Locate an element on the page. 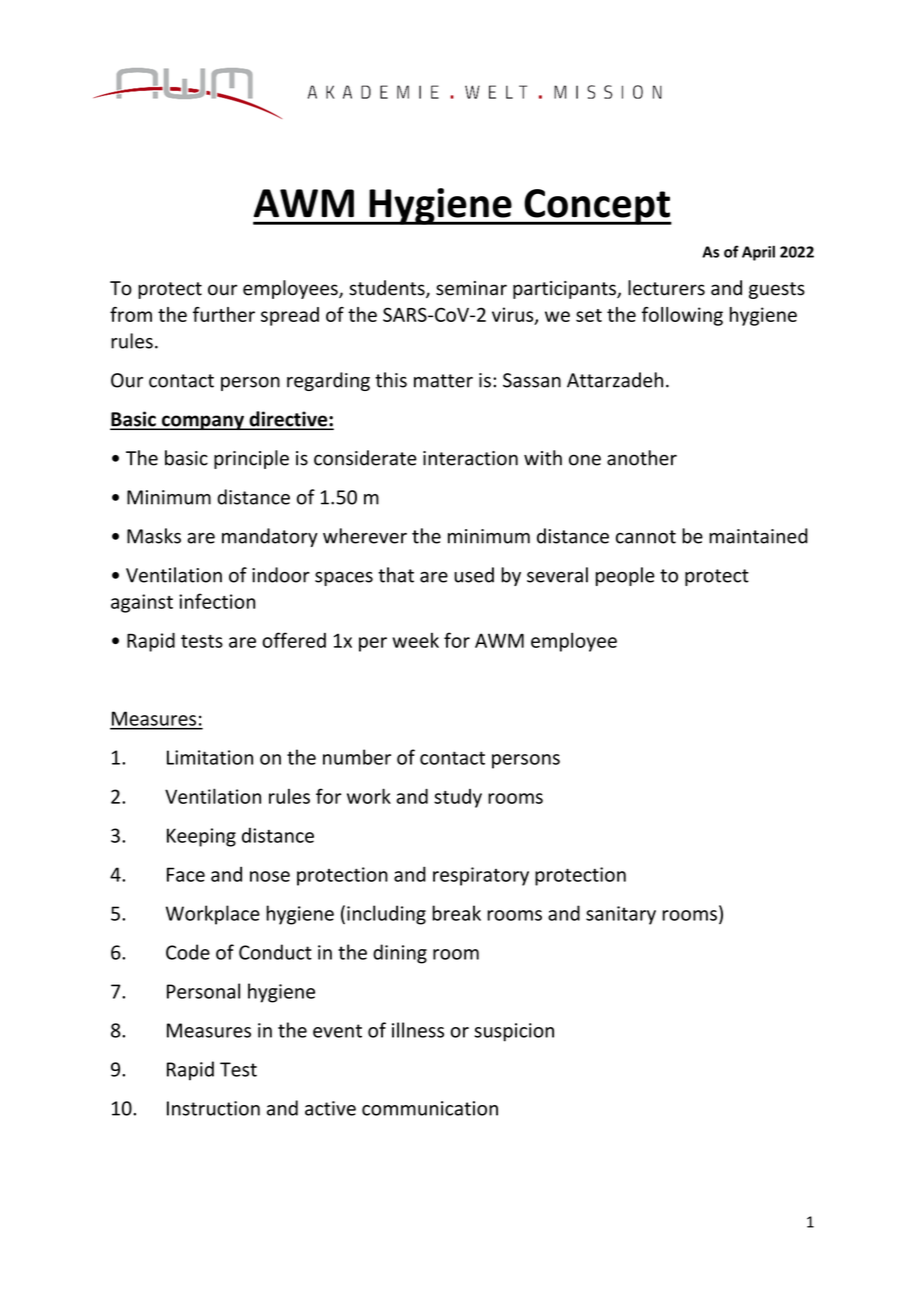 The height and width of the page is (1308, 924). Instruction is located at coordinates (213, 1108).
